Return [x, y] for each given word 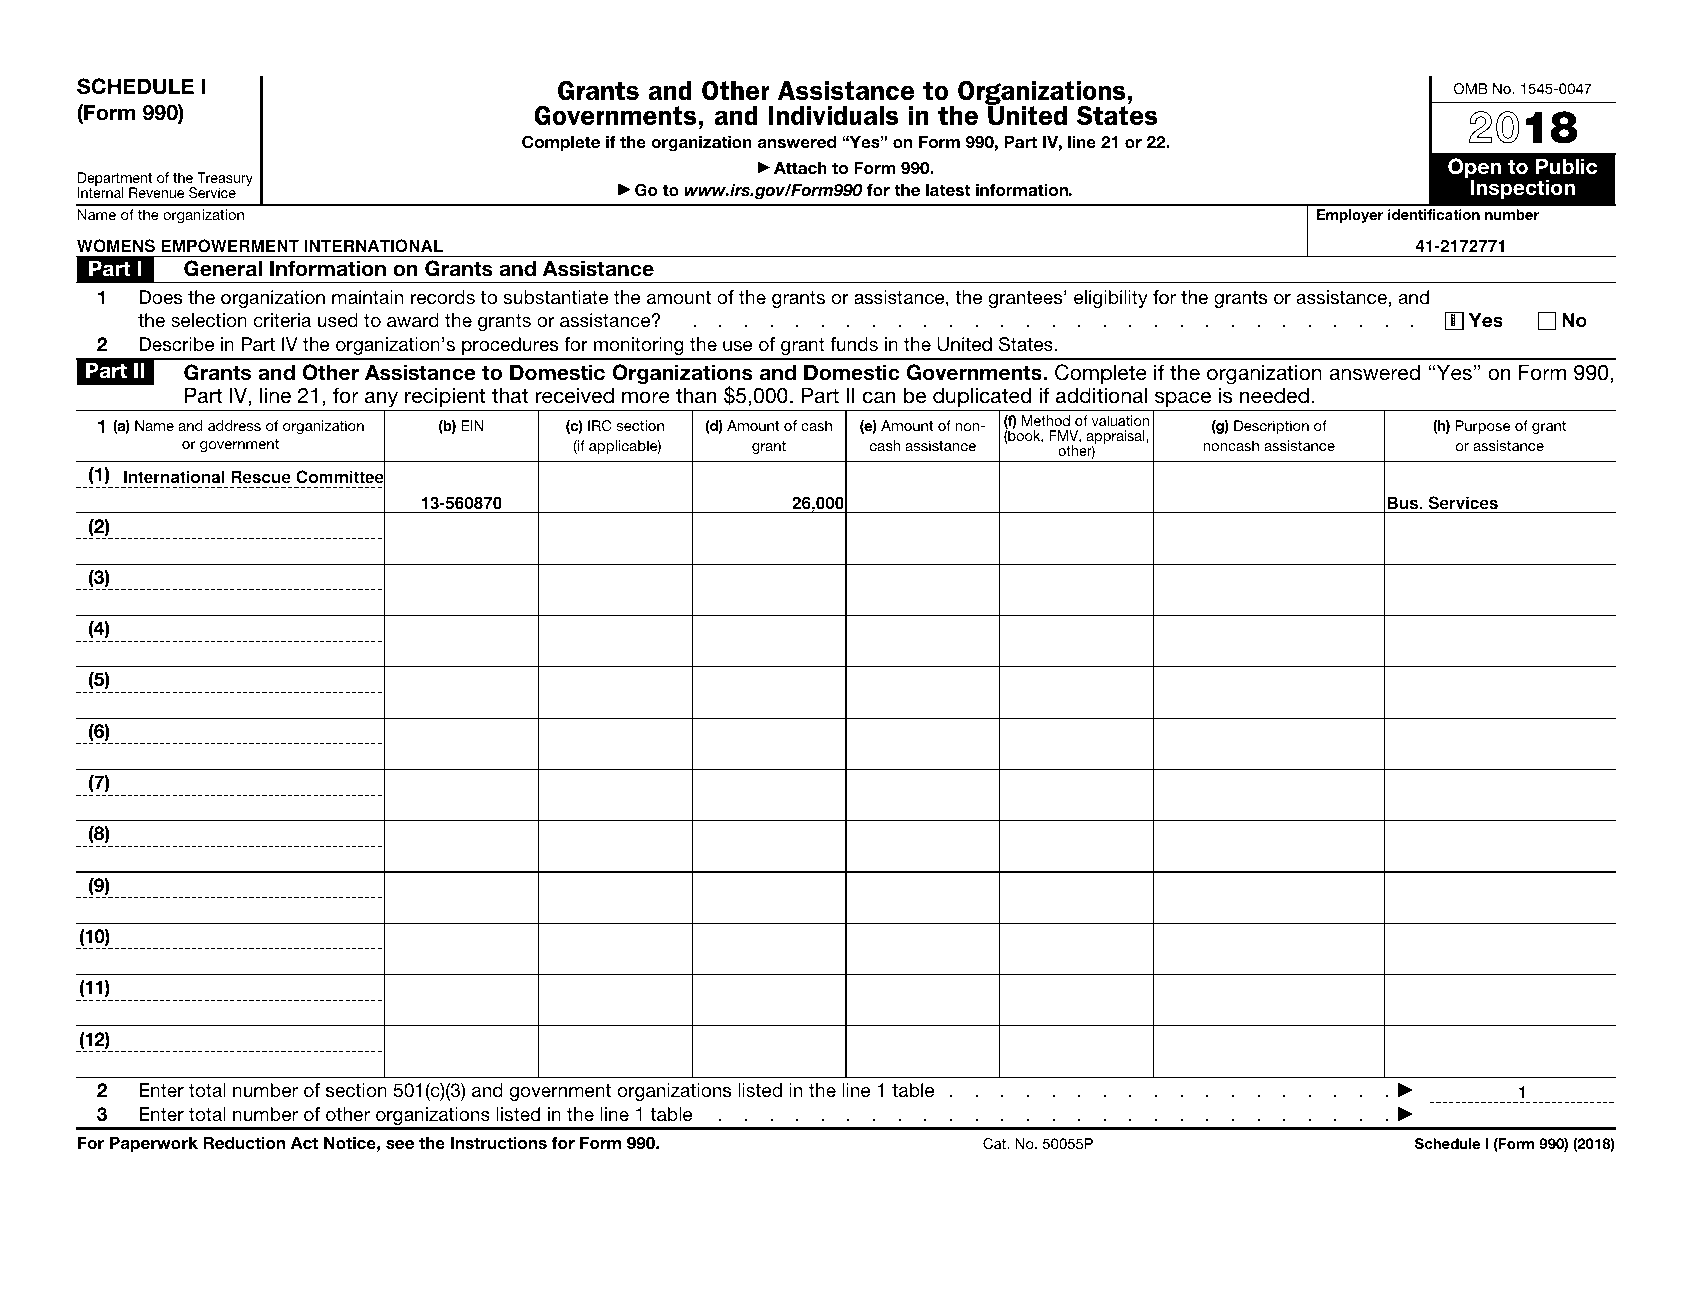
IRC [600, 425]
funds [854, 344]
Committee [340, 477]
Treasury [224, 180]
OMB [1471, 88]
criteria [282, 320]
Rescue [261, 477]
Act [304, 1142]
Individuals [833, 115]
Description [1271, 427]
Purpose [1482, 427]
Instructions [499, 1143]
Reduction [244, 1143]
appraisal [1116, 438]
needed [1274, 395]
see [400, 1145]
